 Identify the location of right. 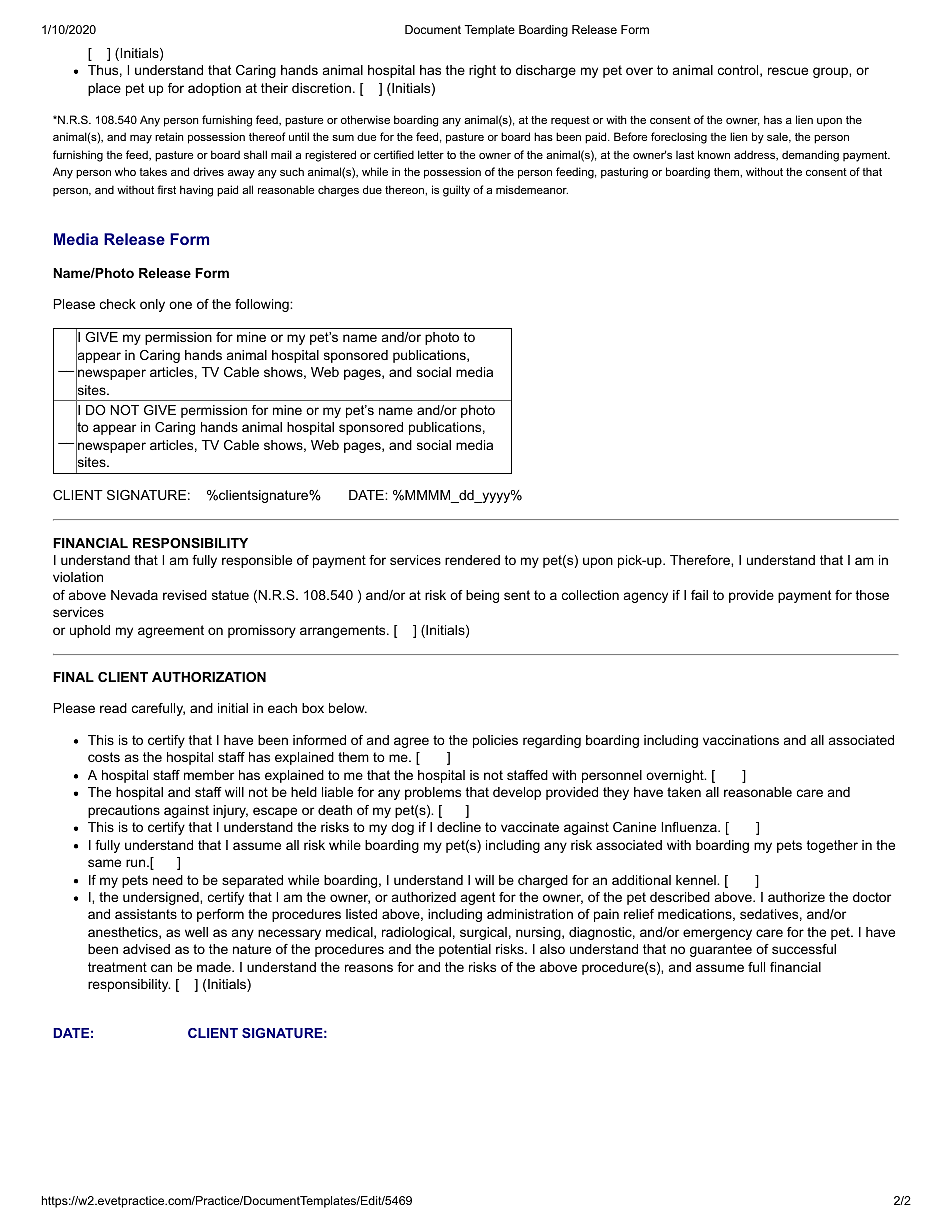
(482, 71).
